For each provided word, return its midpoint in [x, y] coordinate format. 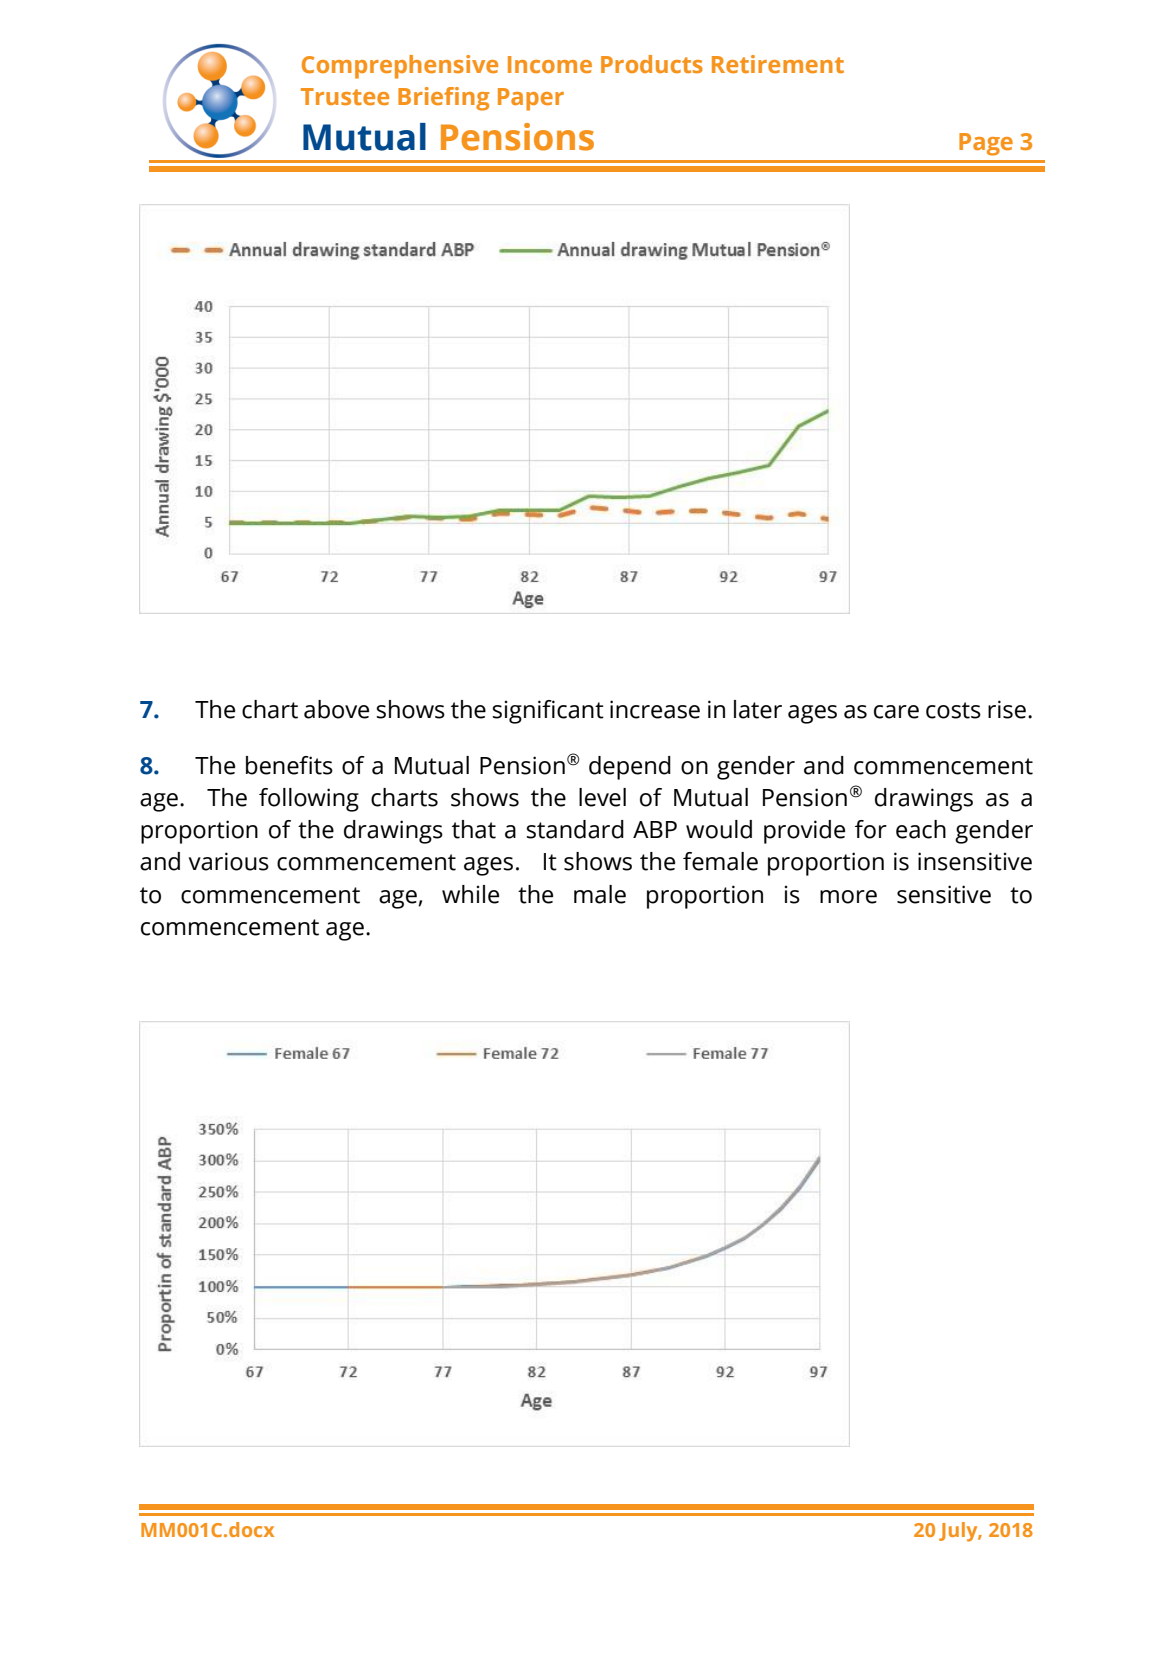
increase [655, 709]
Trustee [345, 96]
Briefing [444, 99]
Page [986, 144]
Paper [531, 99]
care [896, 712]
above [336, 709]
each [921, 829]
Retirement [778, 64]
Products [652, 64]
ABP [655, 829]
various [229, 861]
